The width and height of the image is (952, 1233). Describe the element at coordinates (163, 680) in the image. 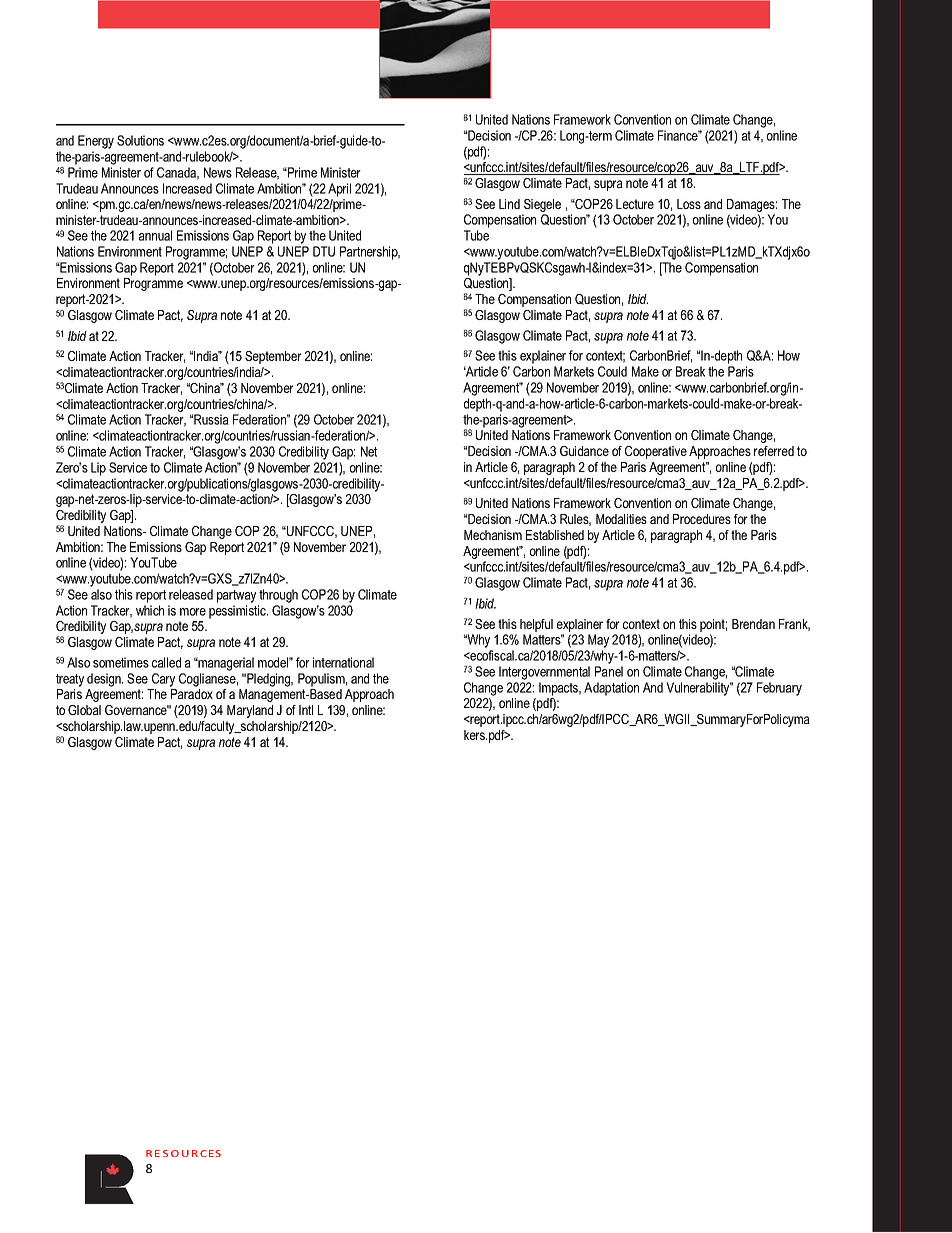

I see `Cary` at that location.
